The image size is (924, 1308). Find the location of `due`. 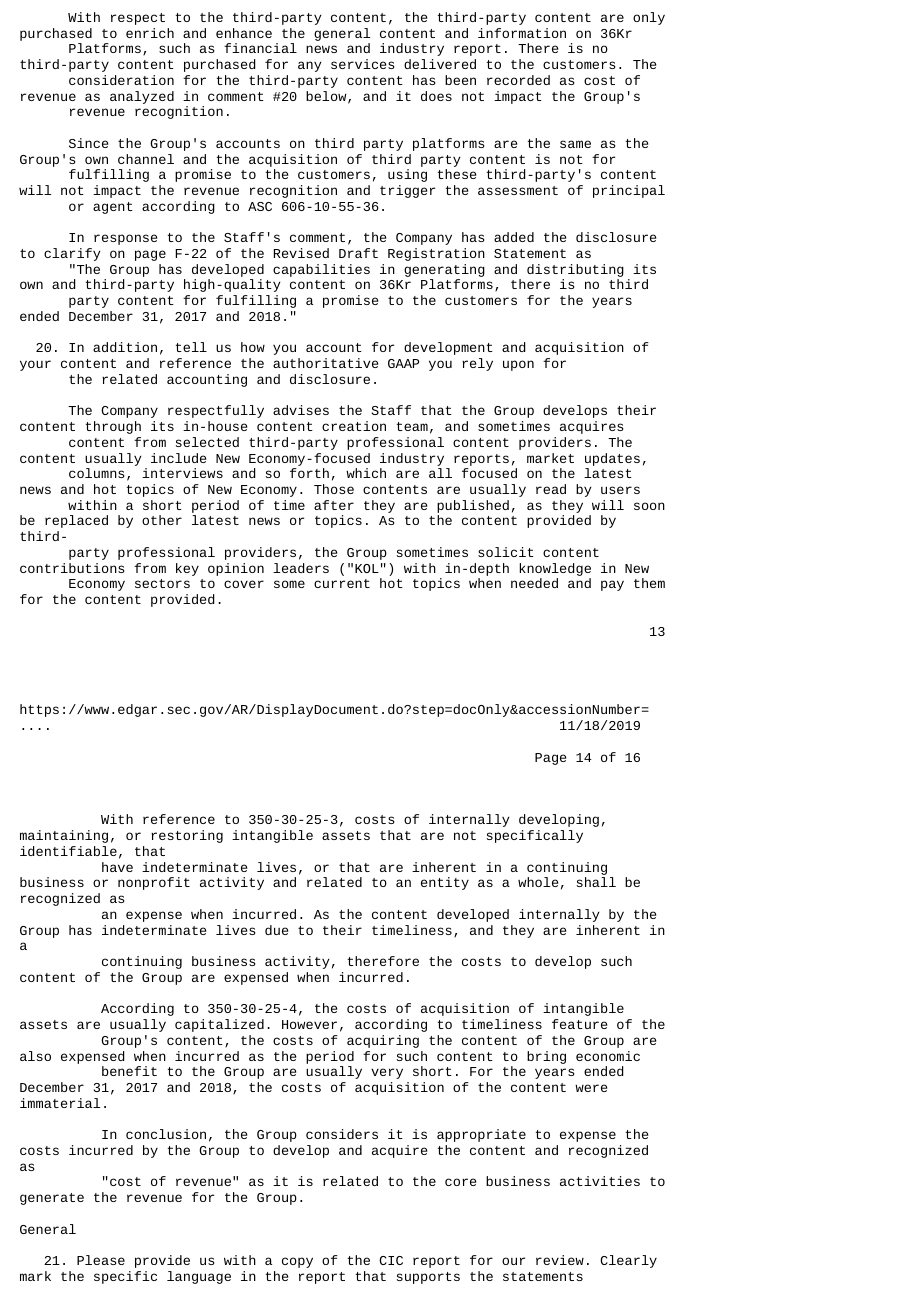

due is located at coordinates (276, 930).
